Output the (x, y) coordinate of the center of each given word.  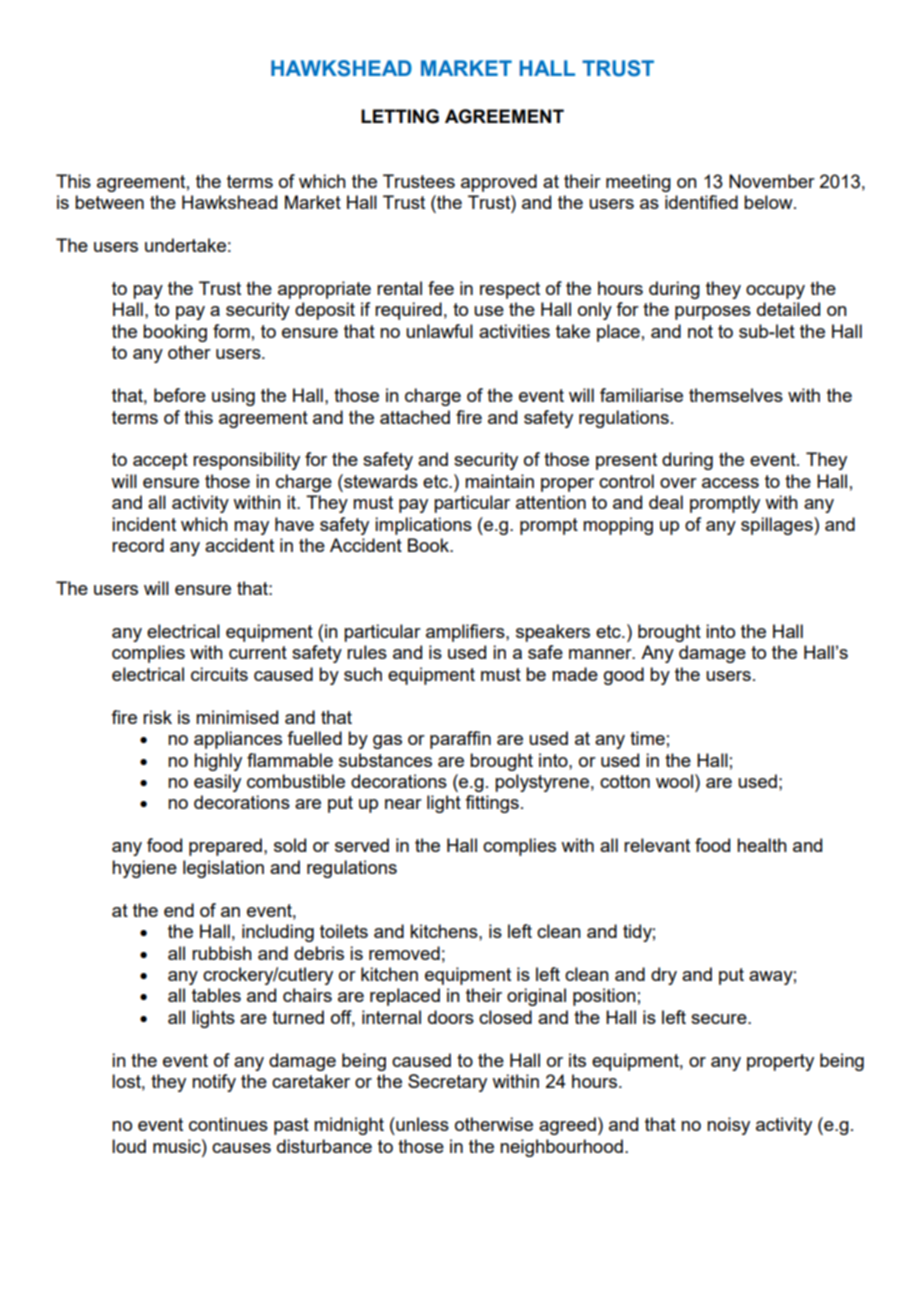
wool (674, 781)
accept (160, 461)
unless (421, 1124)
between (109, 202)
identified (701, 202)
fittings (492, 804)
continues (228, 1124)
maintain (499, 481)
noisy (728, 1126)
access (730, 483)
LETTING (400, 116)
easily (217, 783)
